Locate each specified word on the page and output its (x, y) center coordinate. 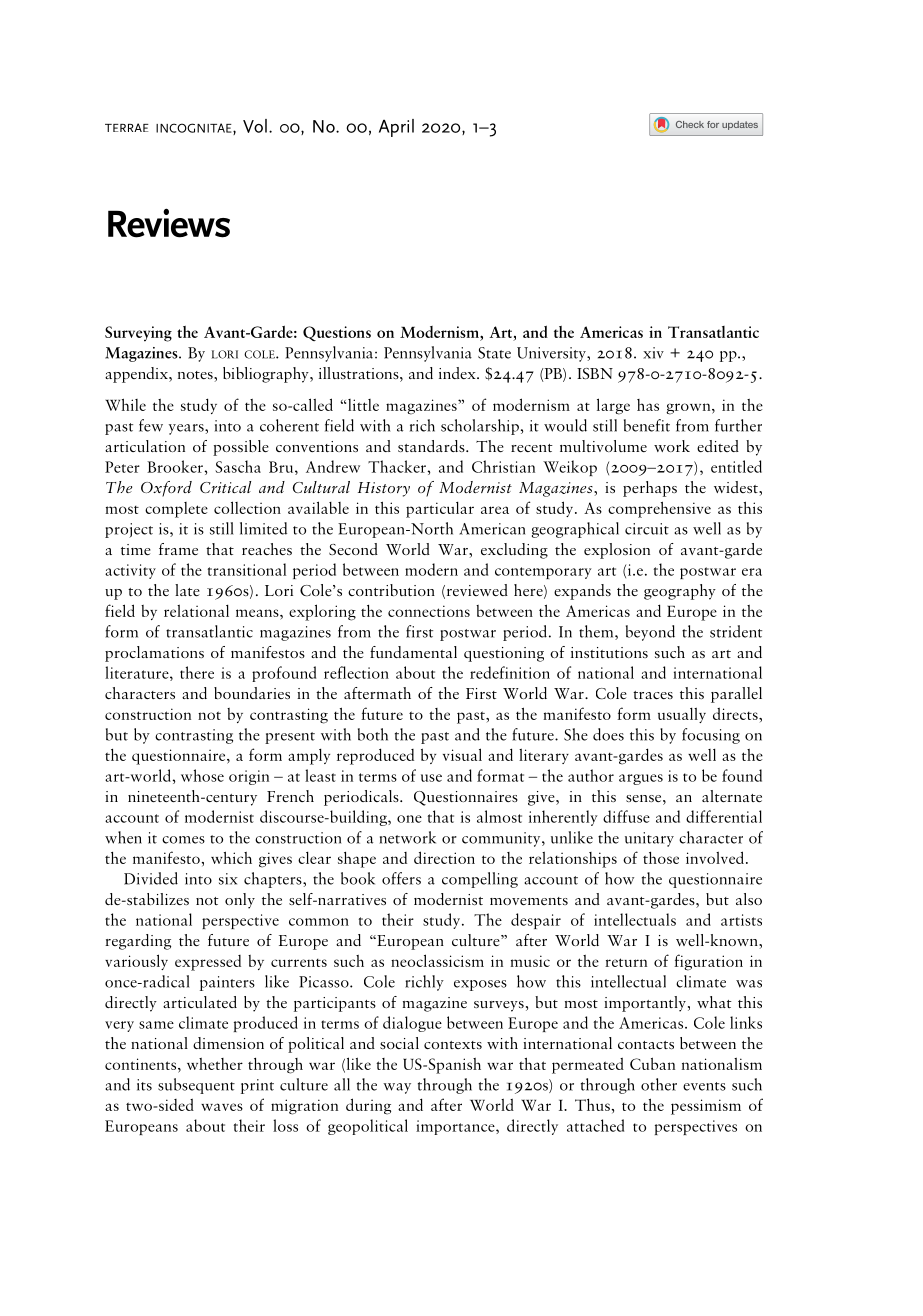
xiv (653, 353)
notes (196, 375)
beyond (650, 633)
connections (429, 611)
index (458, 373)
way (397, 1088)
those (661, 858)
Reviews (169, 223)
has (648, 405)
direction (444, 857)
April (396, 128)
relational (196, 610)
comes (183, 840)
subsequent (196, 1086)
